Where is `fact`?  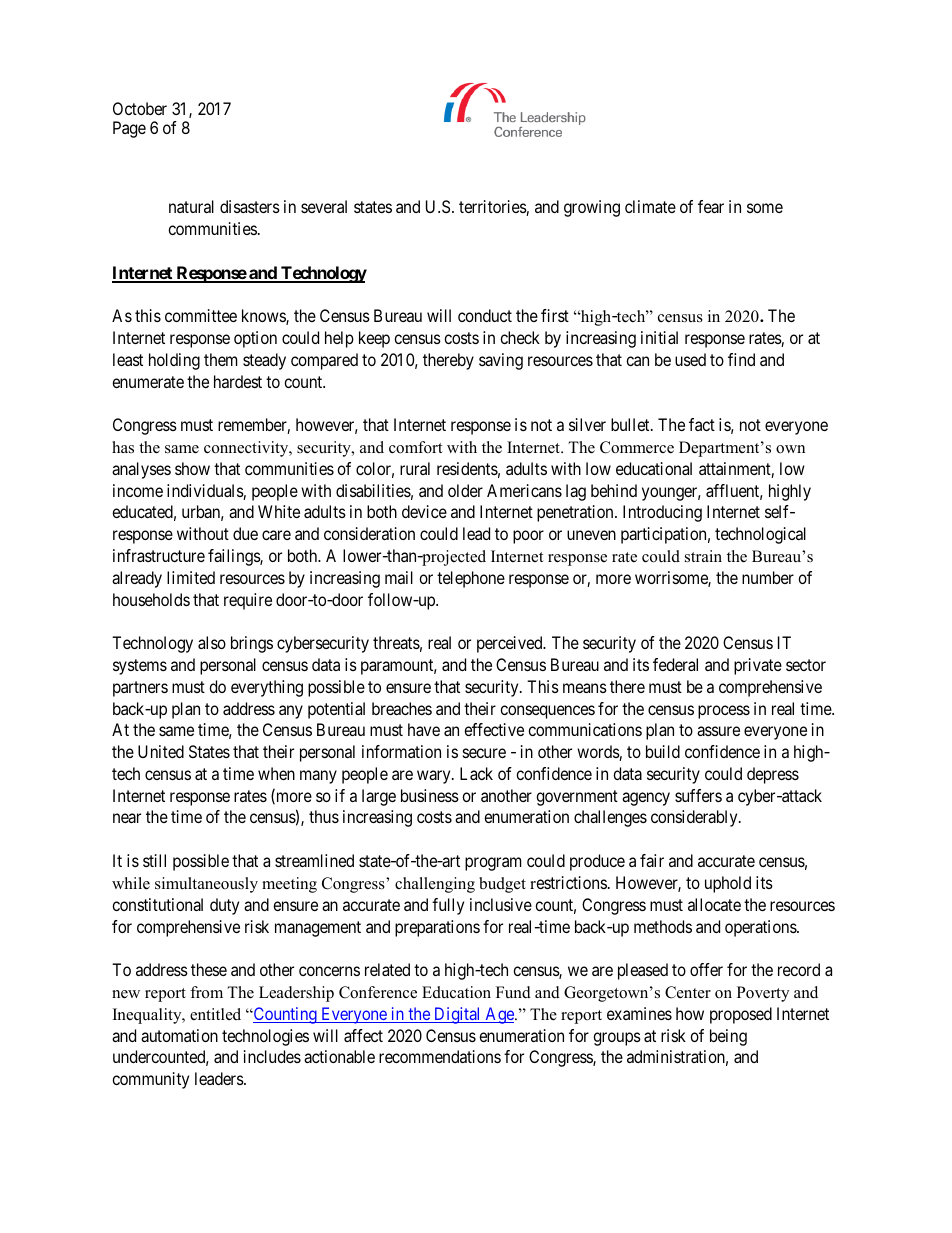 fact is located at coordinates (702, 424).
